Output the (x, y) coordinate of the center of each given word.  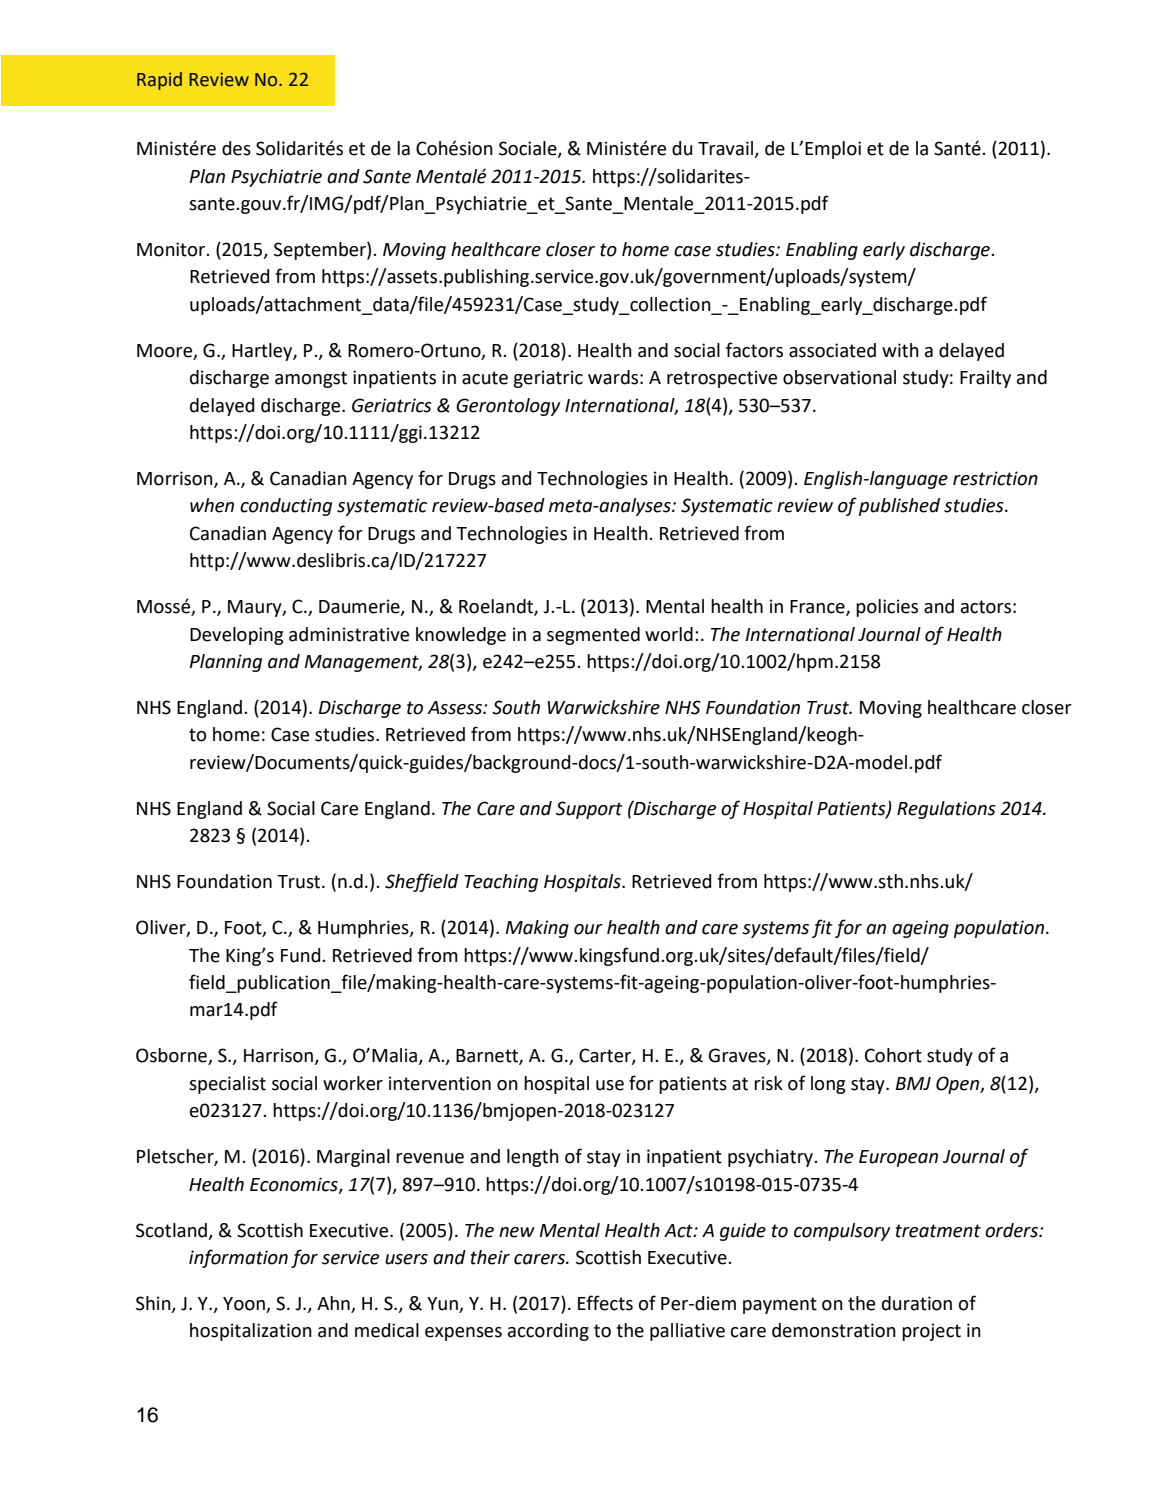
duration (917, 1303)
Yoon (245, 1305)
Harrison (279, 1056)
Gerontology (508, 407)
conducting (286, 507)
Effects (605, 1303)
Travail (726, 149)
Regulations (946, 810)
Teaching (501, 883)
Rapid (159, 81)
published (899, 507)
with (900, 350)
